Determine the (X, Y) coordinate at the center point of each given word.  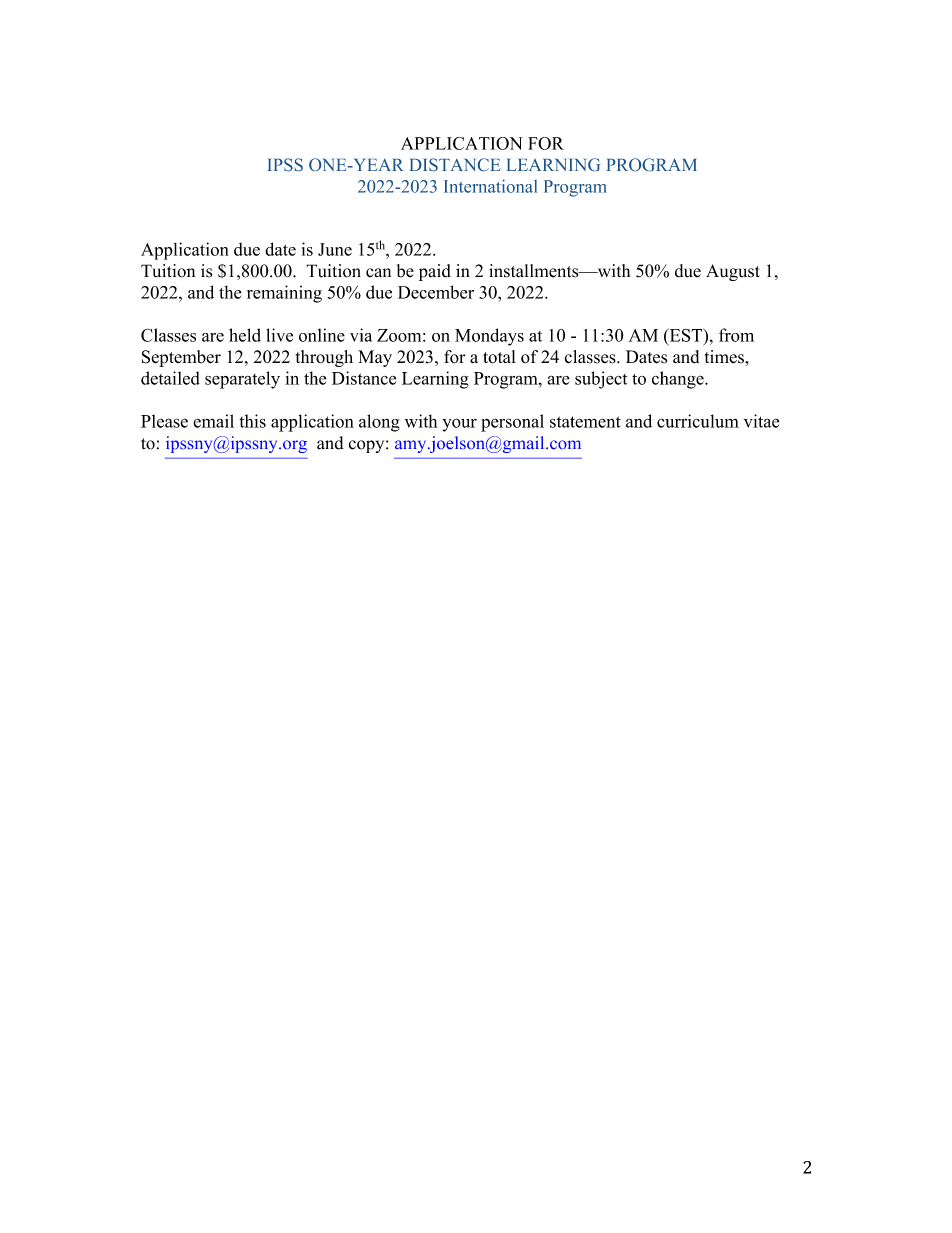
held (245, 335)
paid (435, 272)
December (436, 292)
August (733, 272)
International (490, 186)
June (335, 249)
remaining (284, 294)
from (736, 335)
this (252, 421)
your (459, 425)
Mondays (489, 337)
